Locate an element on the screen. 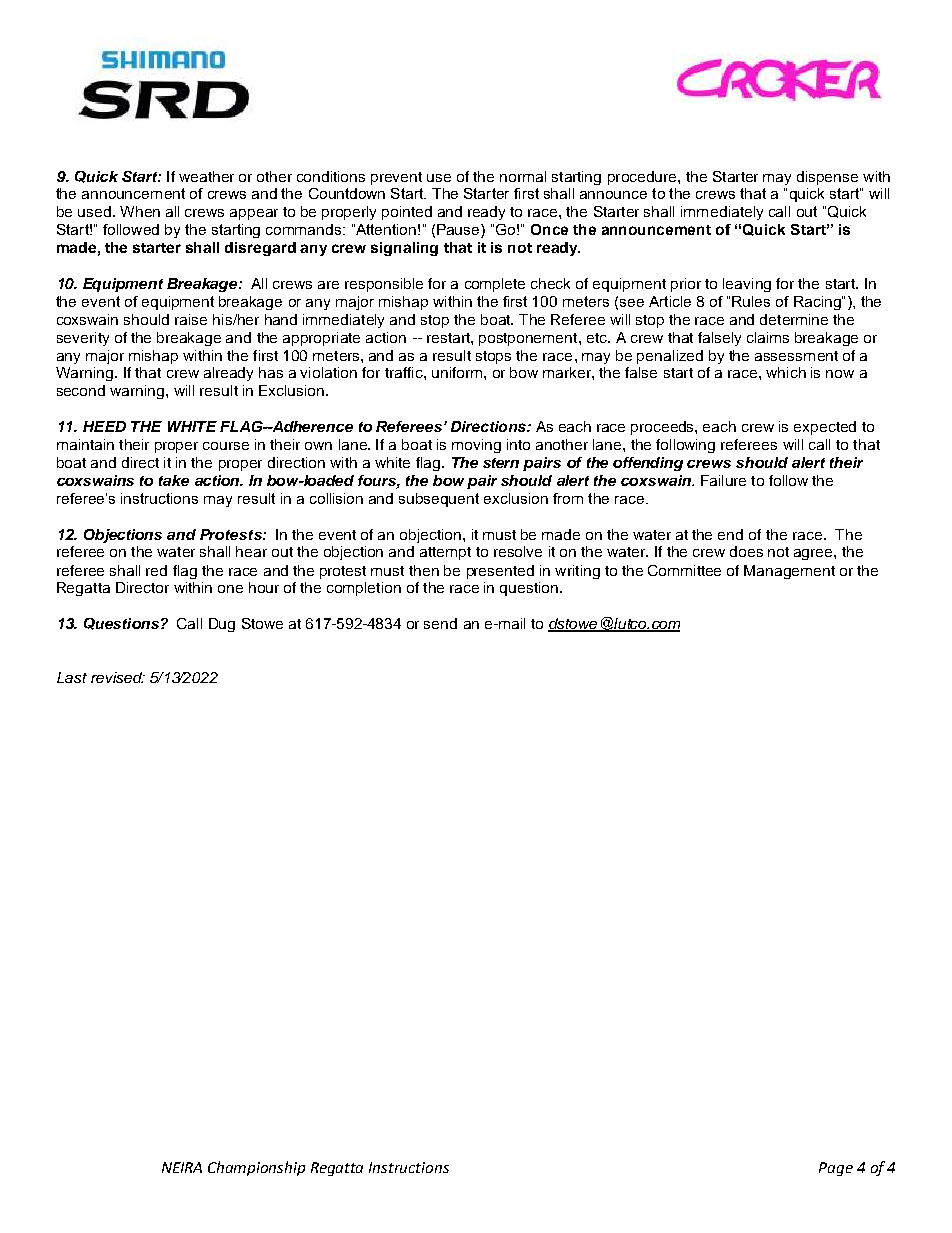 The width and height of the screenshot is (952, 1233). send is located at coordinates (440, 623).
